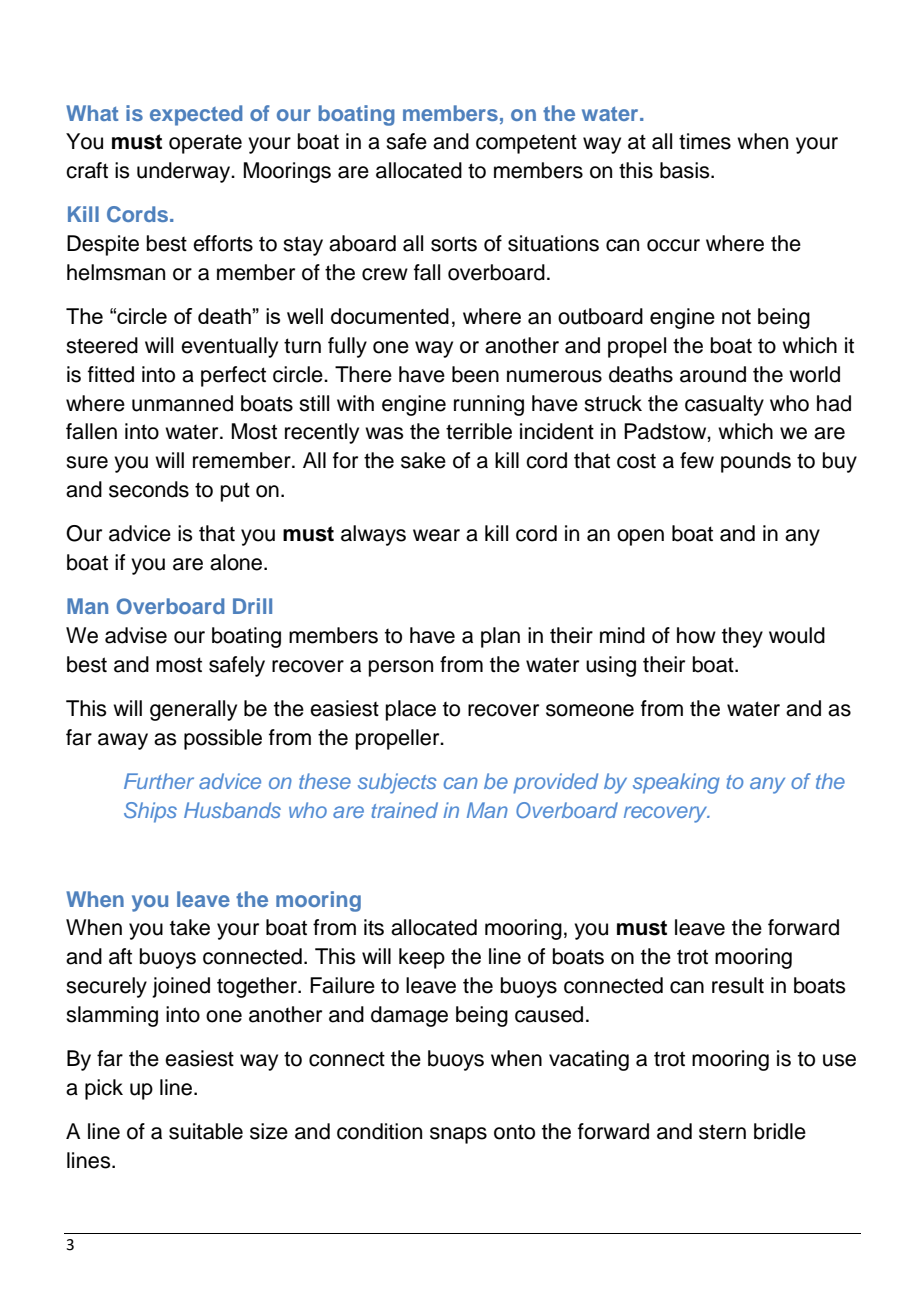 The width and height of the image is (924, 1308). I want to click on snaps, so click(458, 1135).
